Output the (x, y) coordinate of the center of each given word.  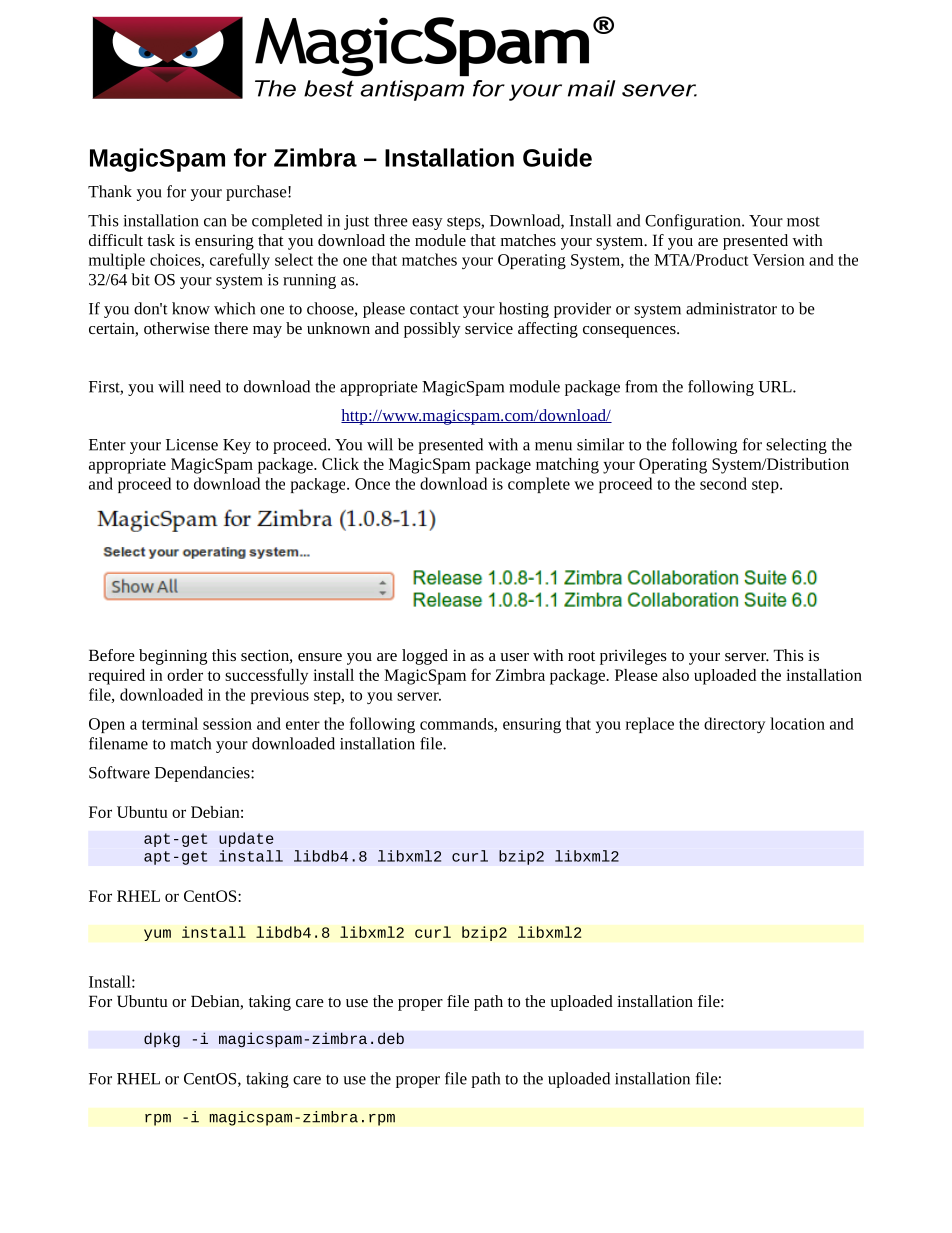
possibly (432, 330)
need (205, 386)
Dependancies (203, 774)
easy (427, 224)
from (641, 386)
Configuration (694, 222)
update (246, 839)
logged (425, 657)
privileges (633, 657)
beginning (173, 657)
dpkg (162, 1040)
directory (734, 725)
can (215, 222)
